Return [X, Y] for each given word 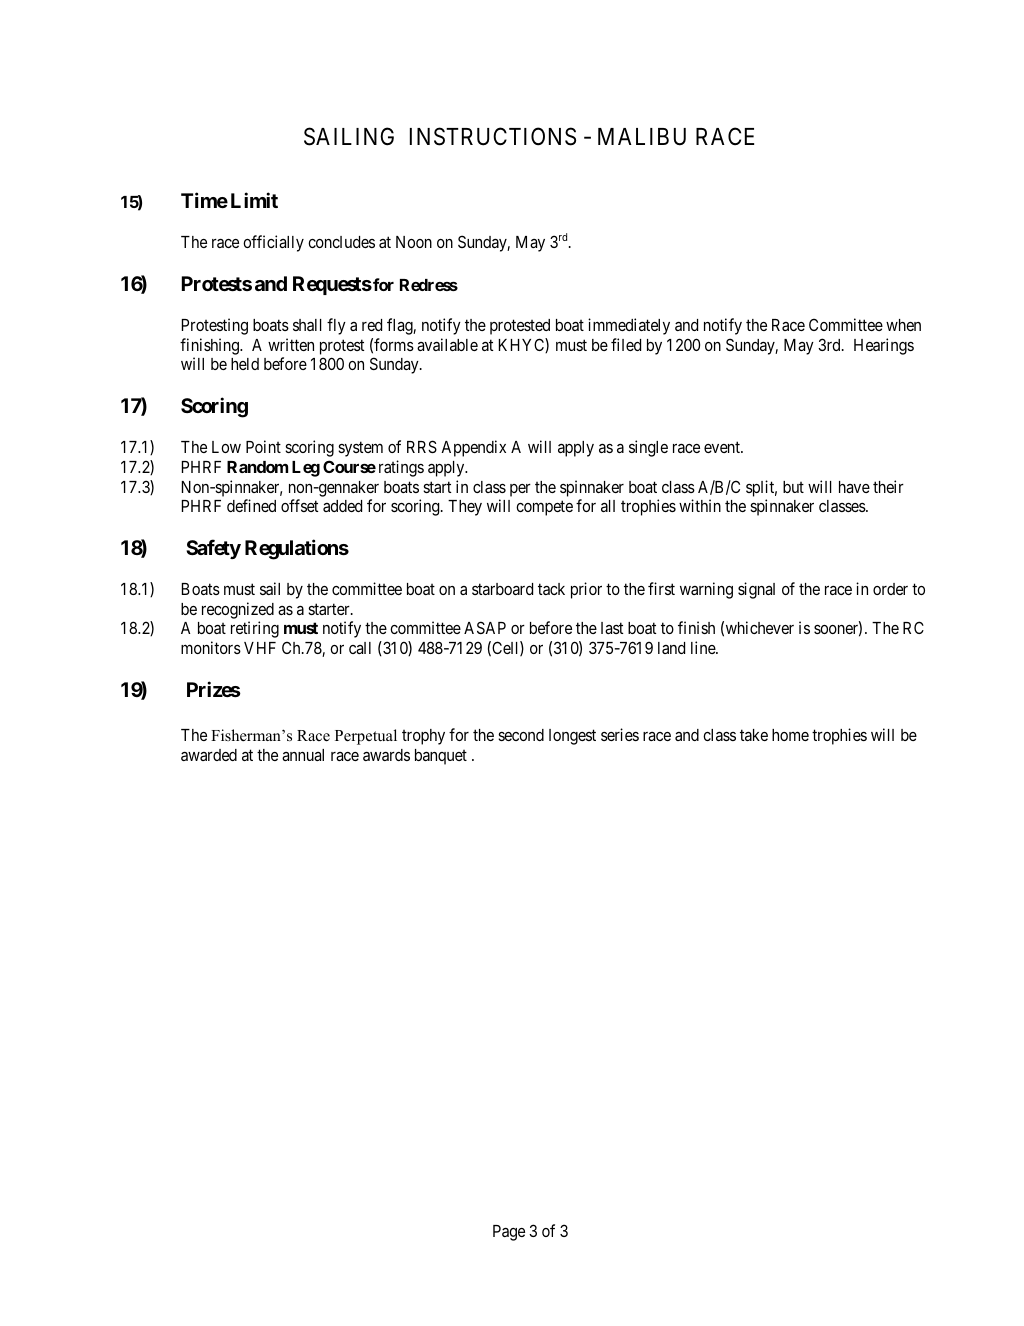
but [793, 487]
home [790, 735]
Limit [254, 200]
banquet [441, 757]
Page [509, 1233]
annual [303, 755]
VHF [260, 648]
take [754, 735]
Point [263, 446]
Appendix [473, 448]
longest [572, 737]
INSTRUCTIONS [493, 136]
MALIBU [642, 137]
